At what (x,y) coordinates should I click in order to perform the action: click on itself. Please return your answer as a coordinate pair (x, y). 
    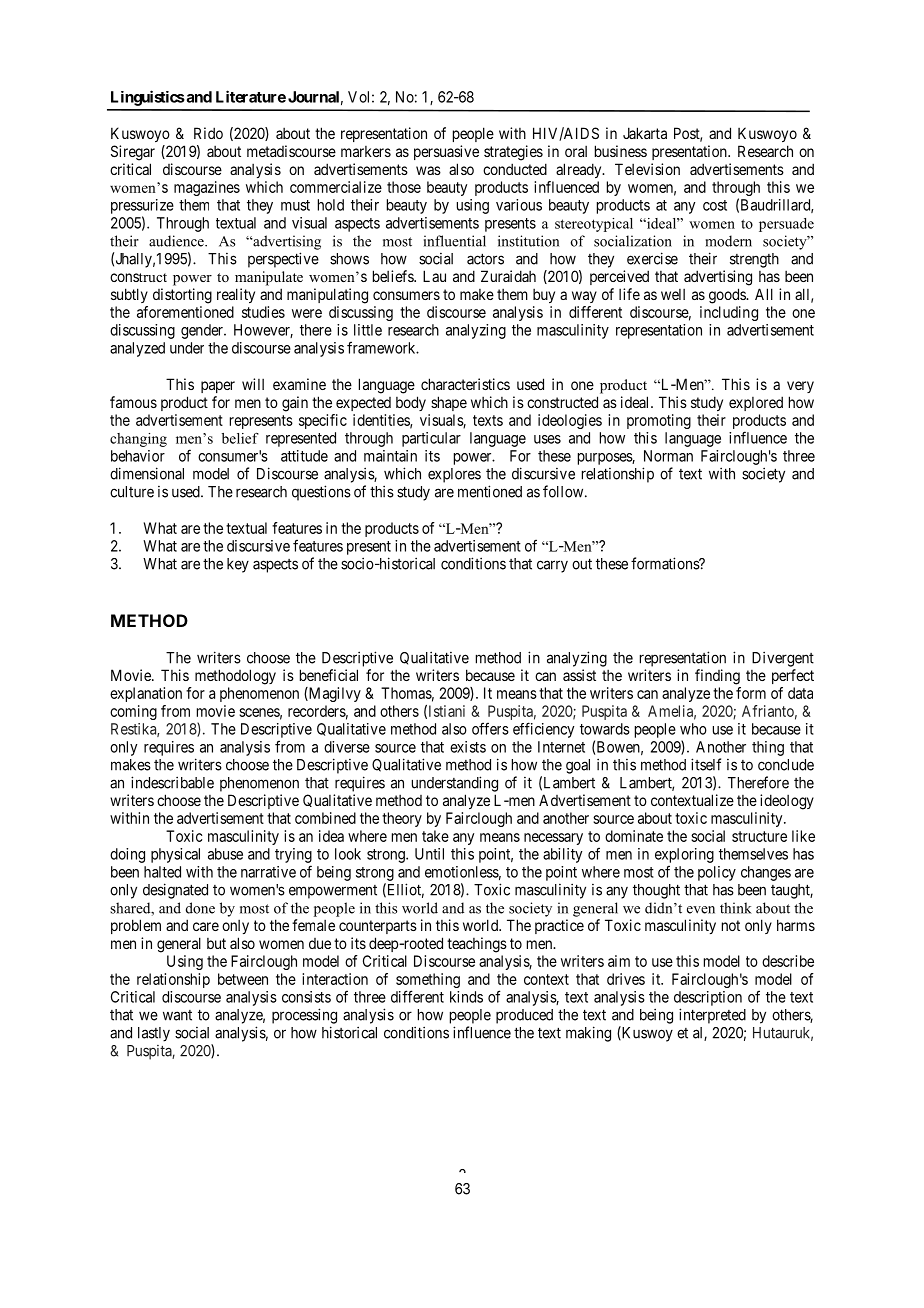
    Looking at the image, I should click on (706, 764).
